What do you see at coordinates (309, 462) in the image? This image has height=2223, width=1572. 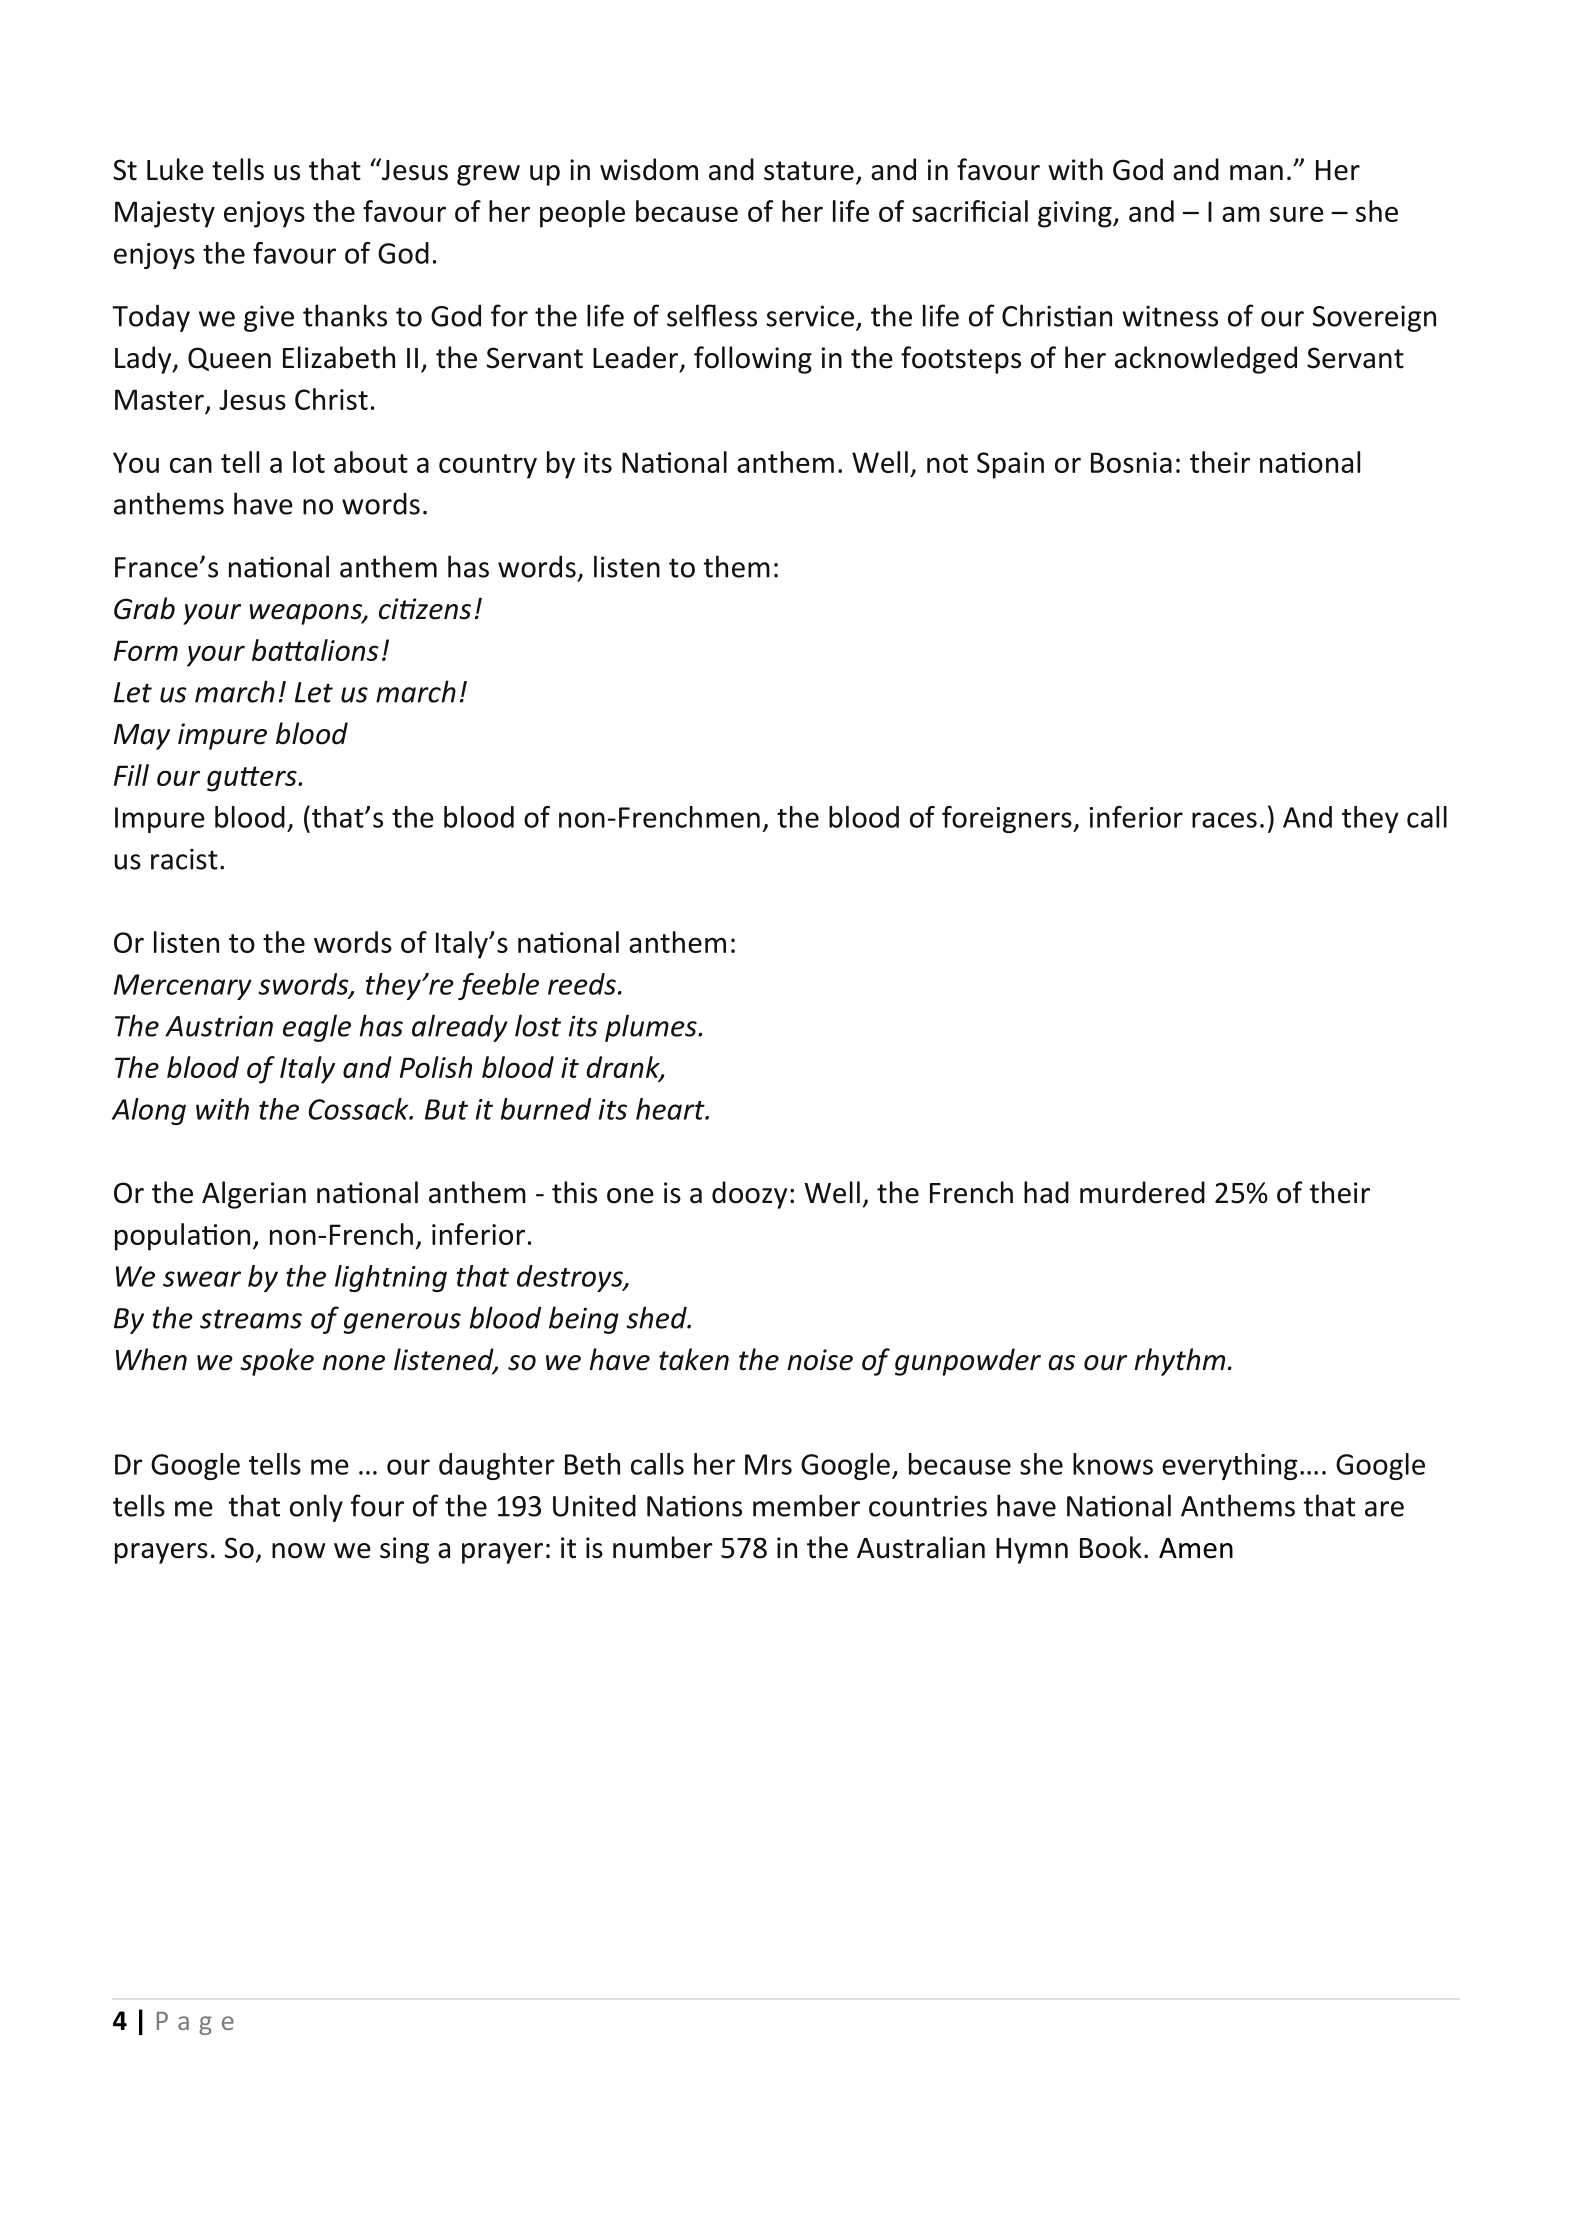 I see `lot` at bounding box center [309, 462].
